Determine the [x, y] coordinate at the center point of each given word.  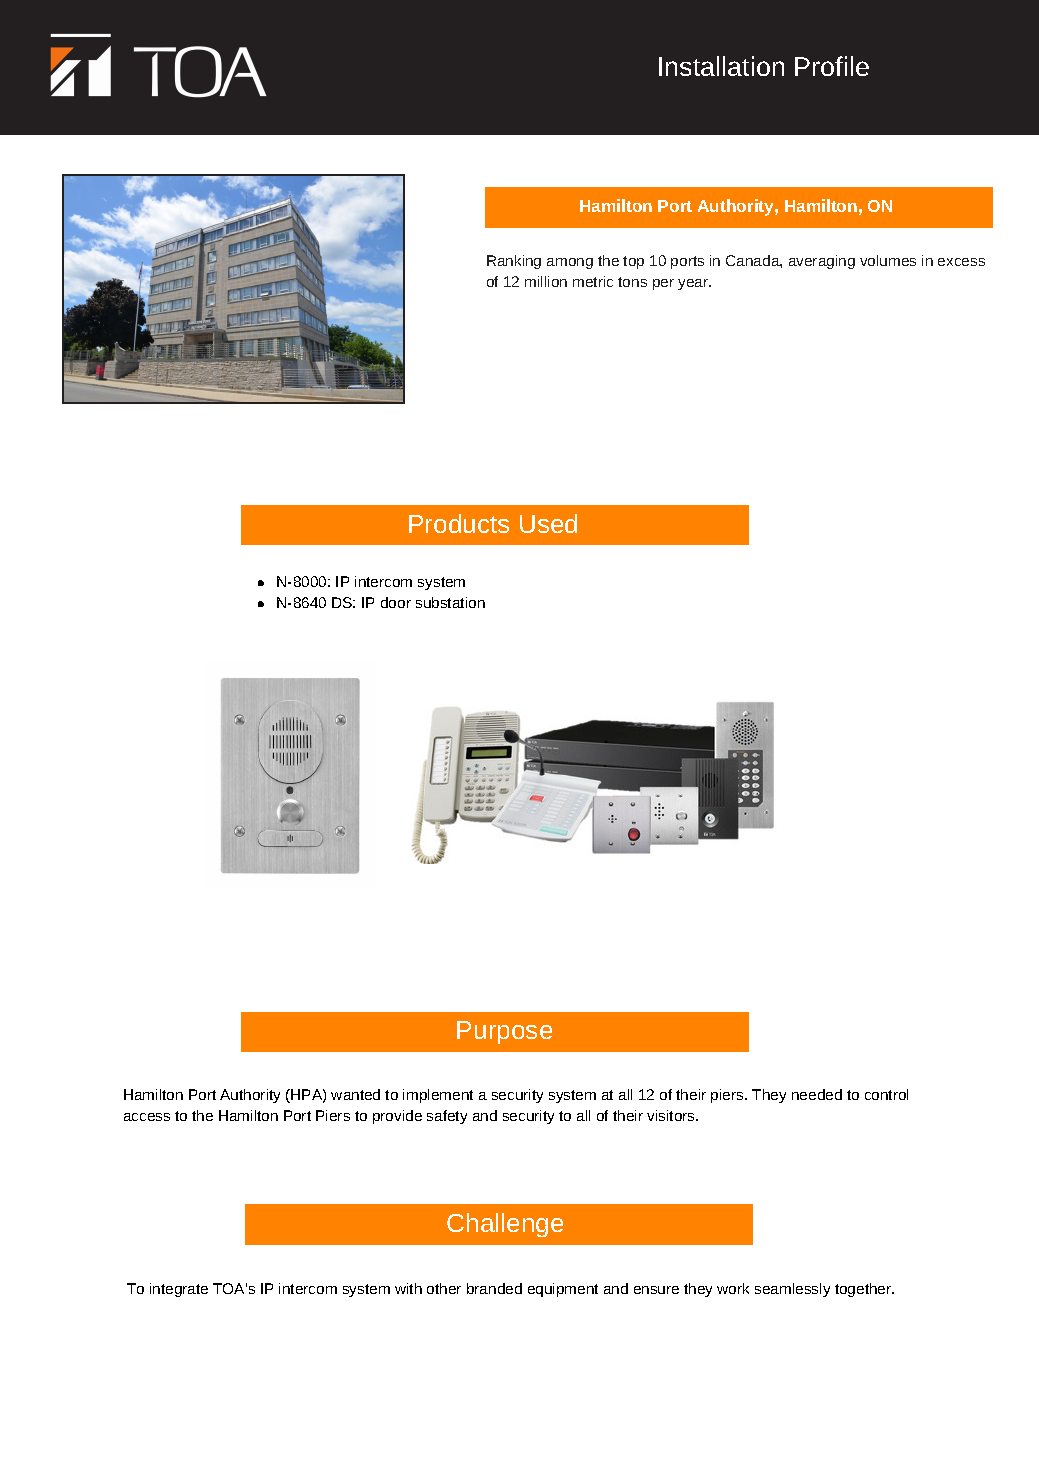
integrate [179, 1290]
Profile [832, 66]
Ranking [514, 262]
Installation [721, 66]
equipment [563, 1290]
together [864, 1290]
